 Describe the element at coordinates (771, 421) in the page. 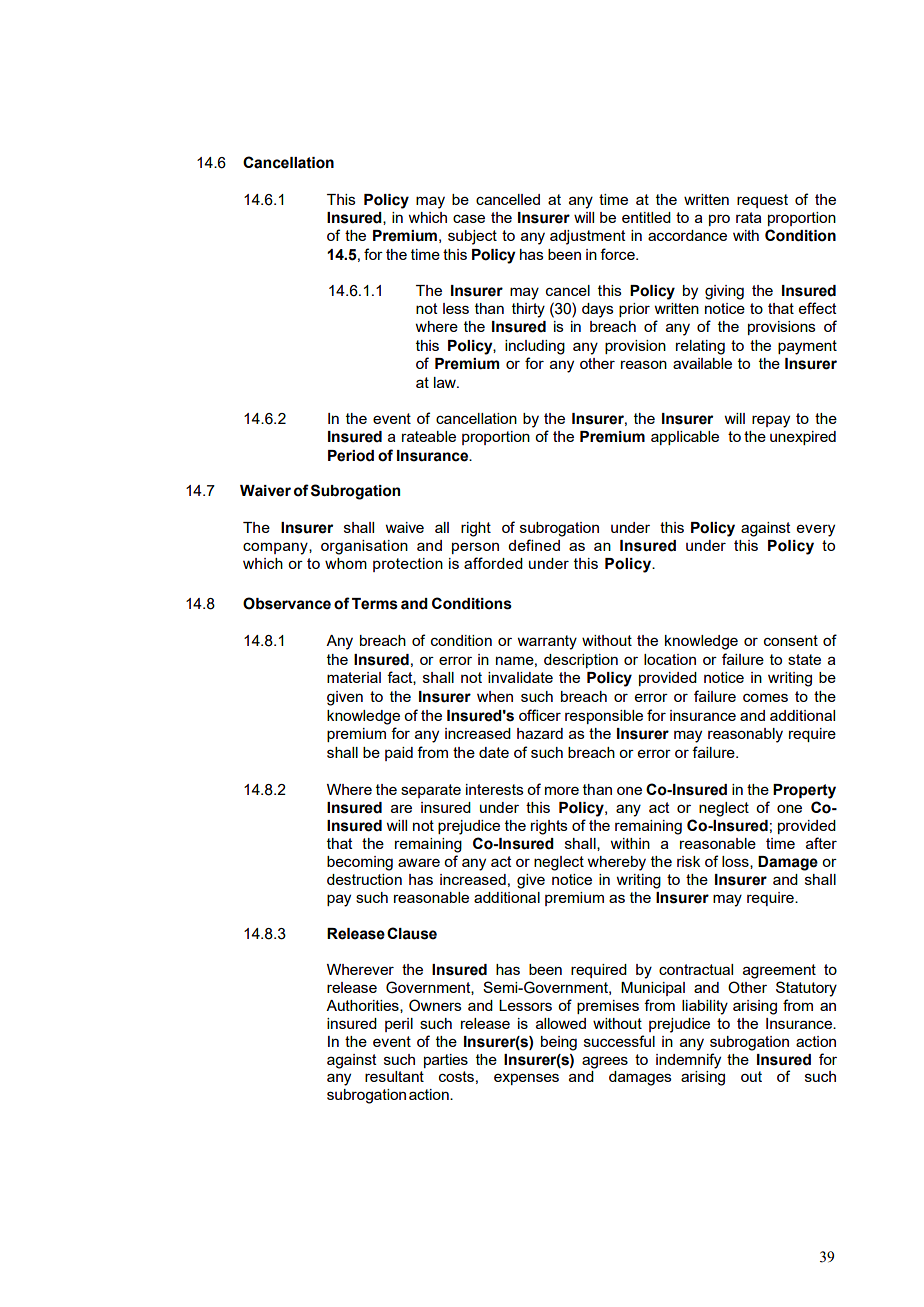

I see `repay` at that location.
